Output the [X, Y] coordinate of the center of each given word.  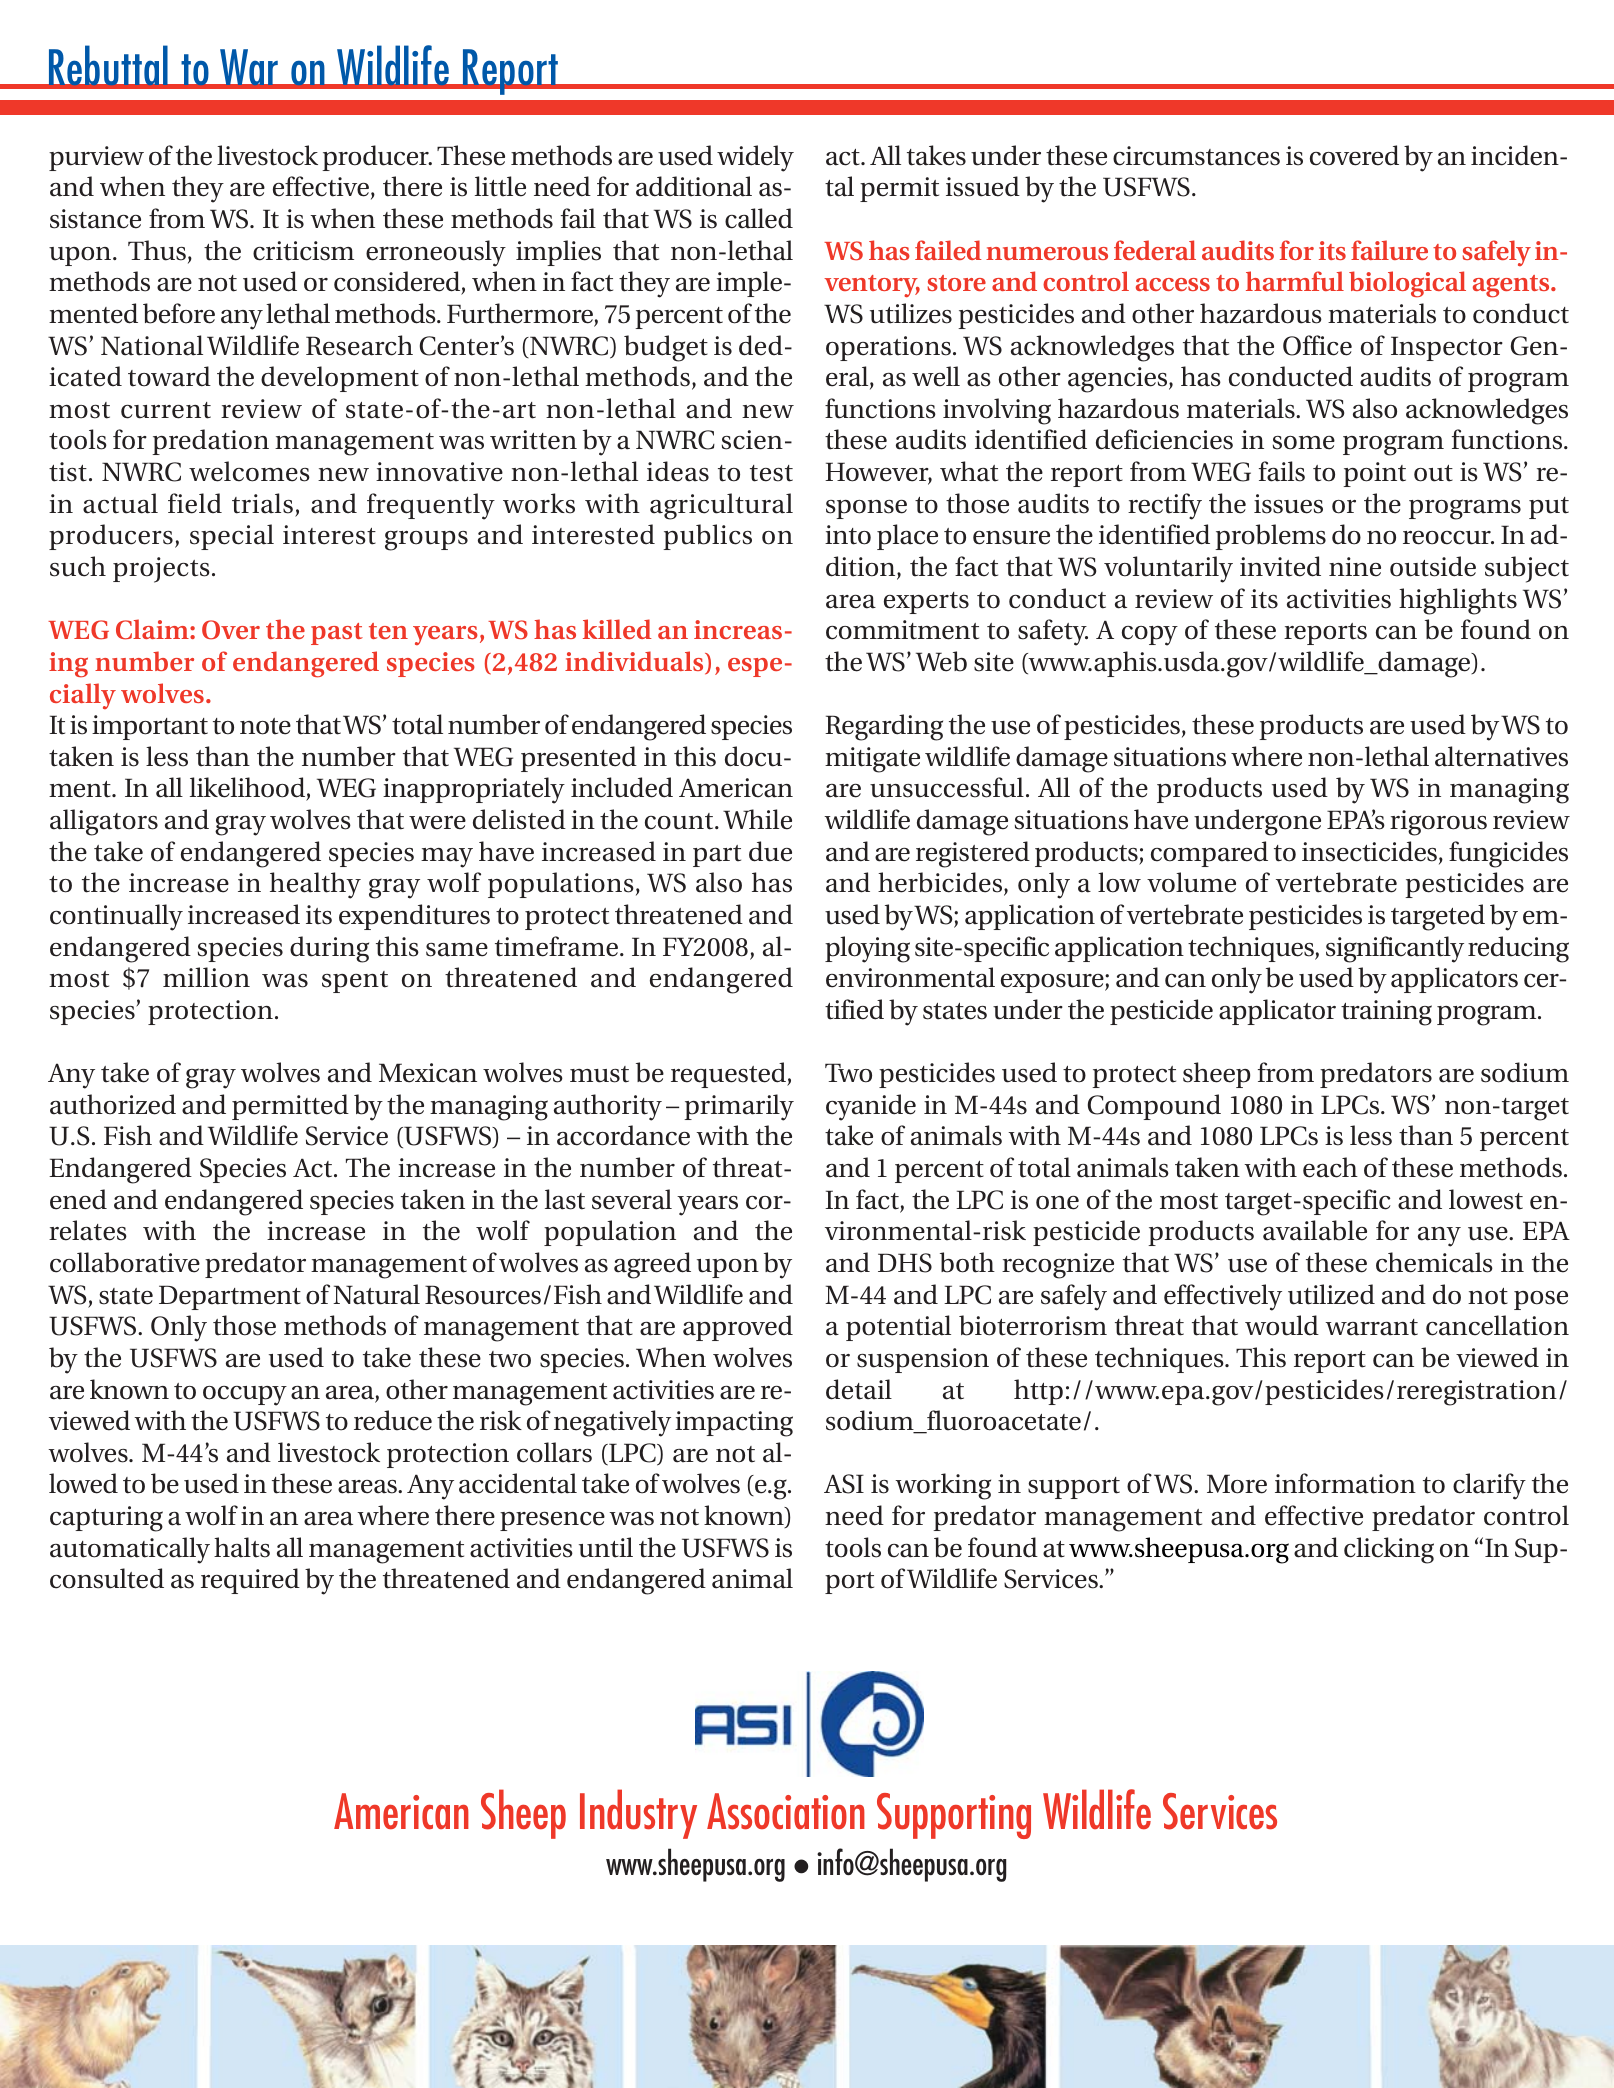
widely [755, 158]
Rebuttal [109, 66]
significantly [1395, 949]
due [770, 851]
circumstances [1196, 156]
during [329, 949]
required [250, 1581]
